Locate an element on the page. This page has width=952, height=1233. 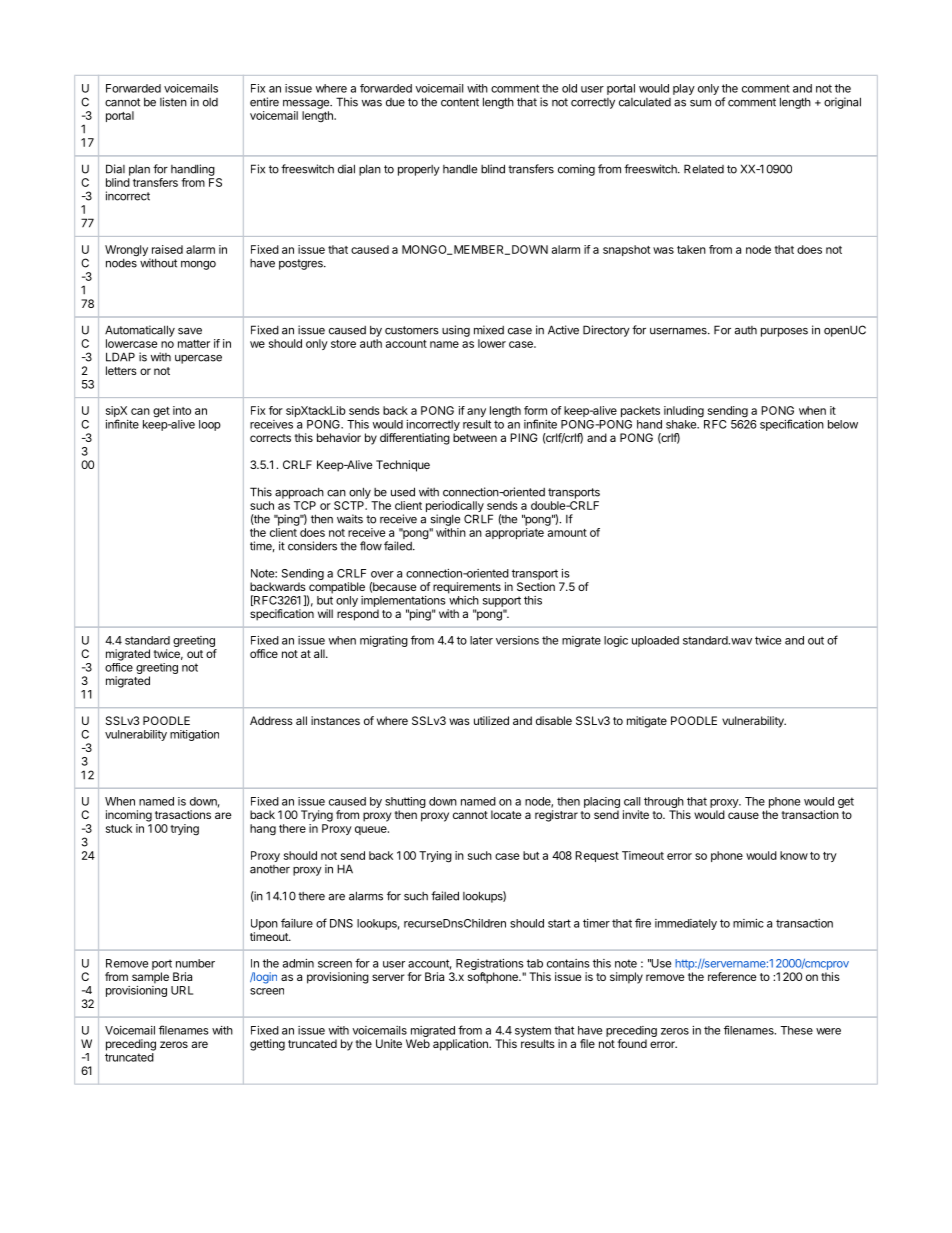
any is located at coordinates (476, 412).
